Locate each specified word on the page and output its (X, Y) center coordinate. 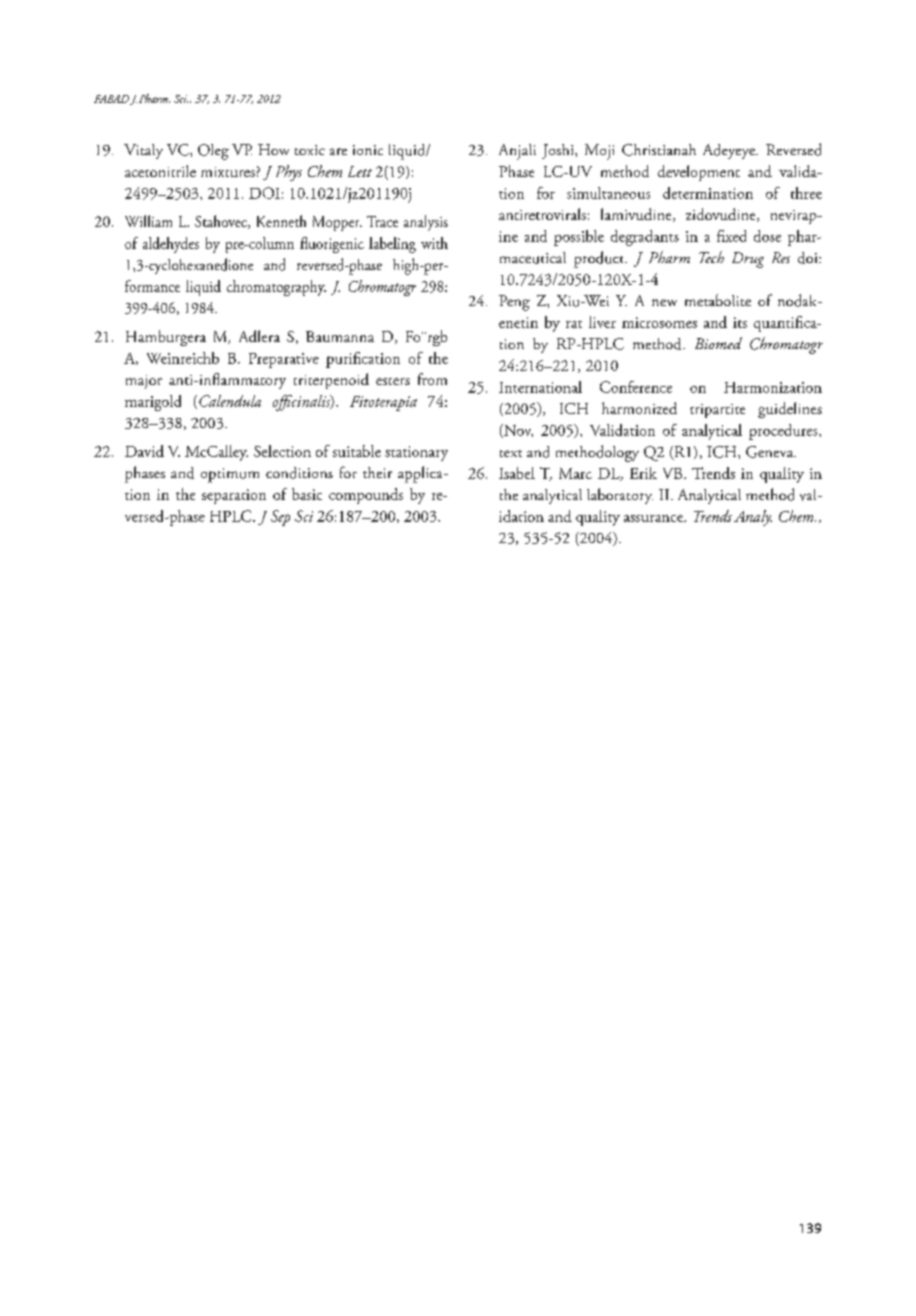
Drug (748, 260)
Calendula (230, 401)
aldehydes (171, 245)
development (699, 173)
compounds (366, 496)
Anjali (517, 152)
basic (307, 494)
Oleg (213, 152)
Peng (514, 303)
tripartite (717, 411)
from (432, 379)
